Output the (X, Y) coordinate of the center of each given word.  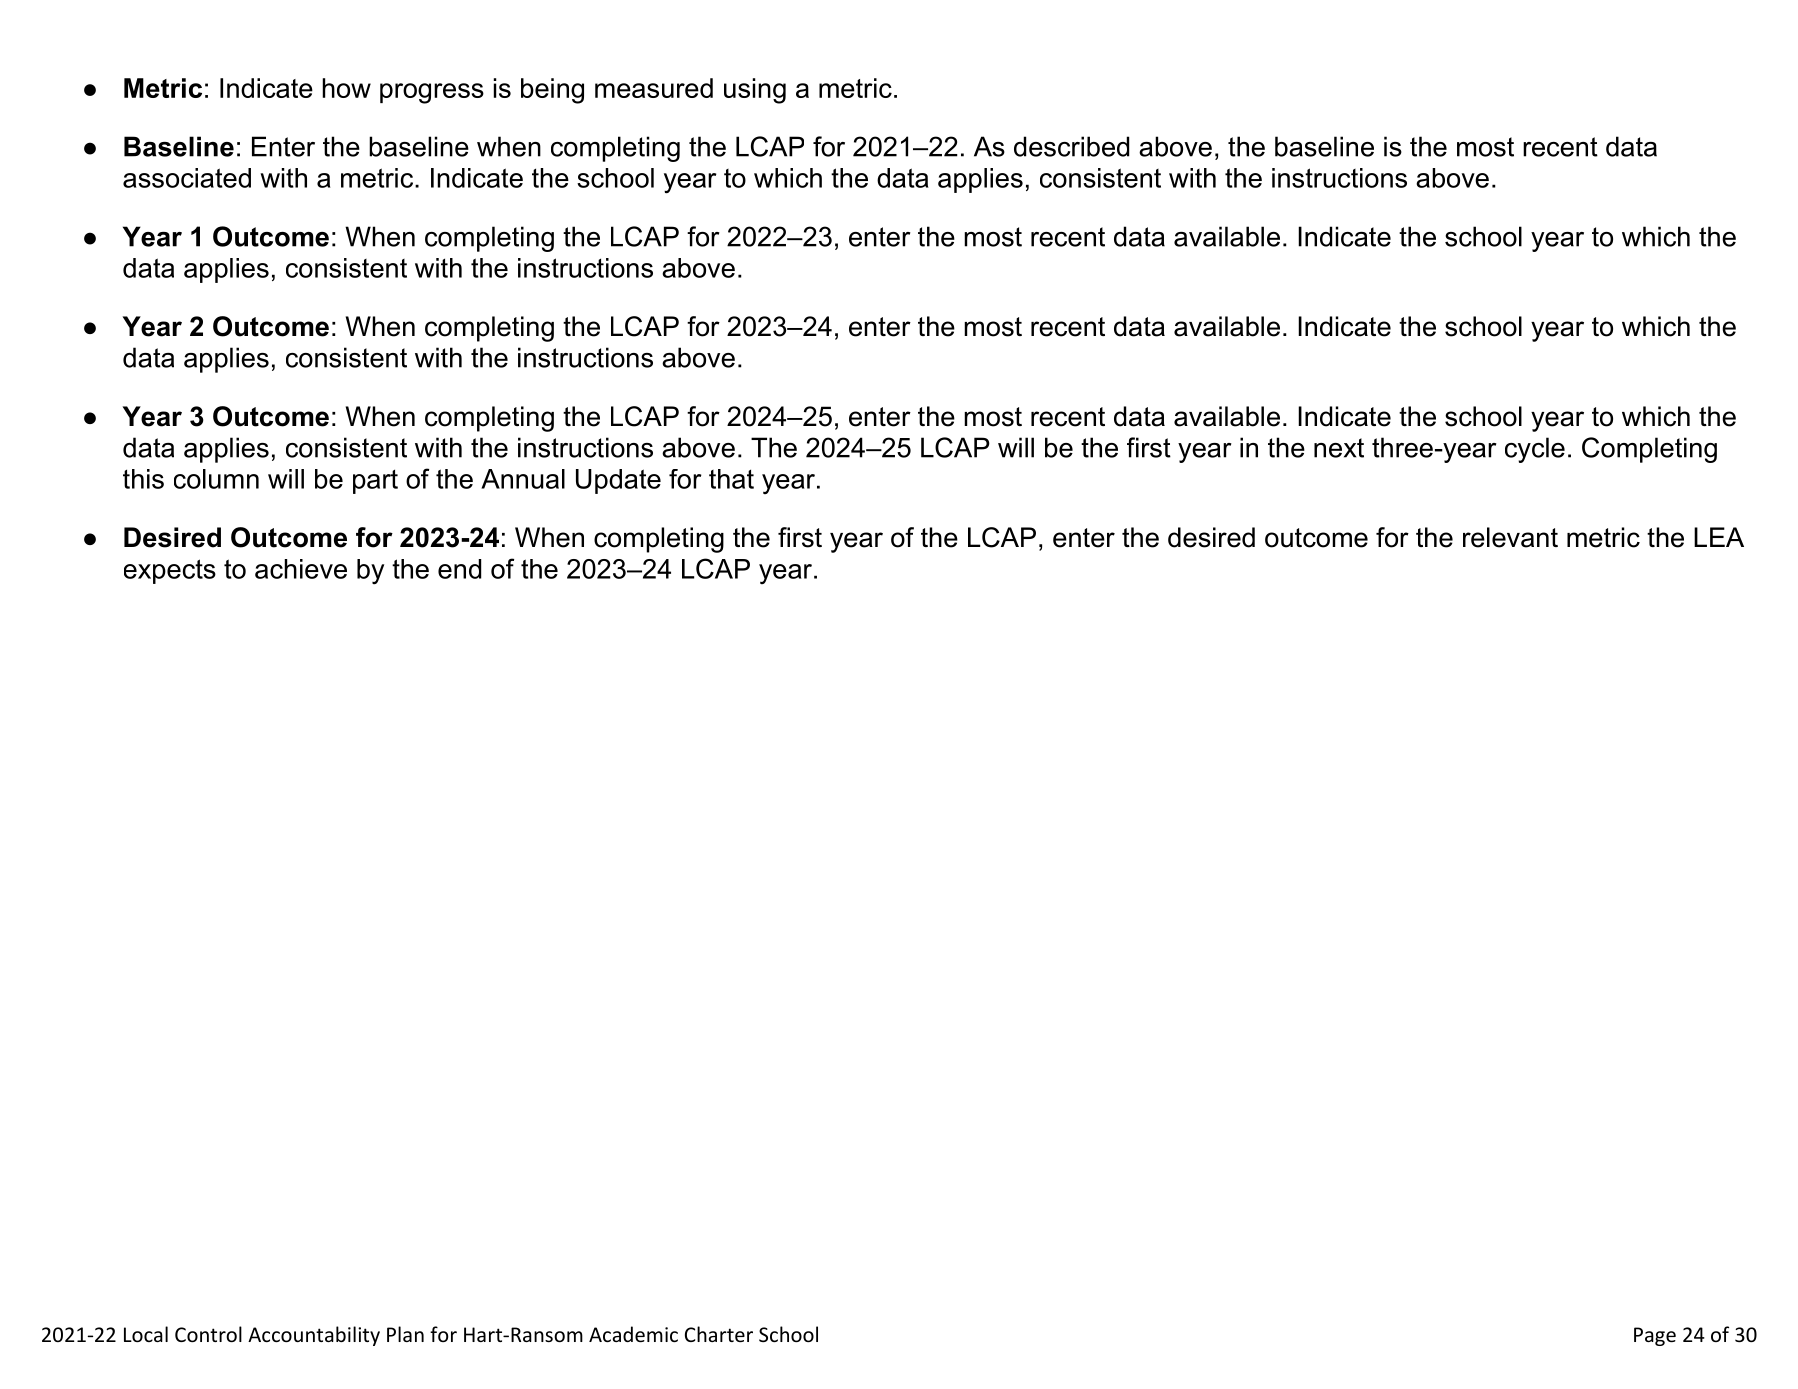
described (1071, 146)
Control (208, 1334)
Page (1655, 1336)
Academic (633, 1334)
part (375, 481)
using (755, 91)
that (731, 479)
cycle (1535, 450)
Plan (405, 1334)
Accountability (314, 1336)
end (459, 569)
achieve (301, 569)
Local (146, 1334)
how (346, 88)
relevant (1510, 537)
